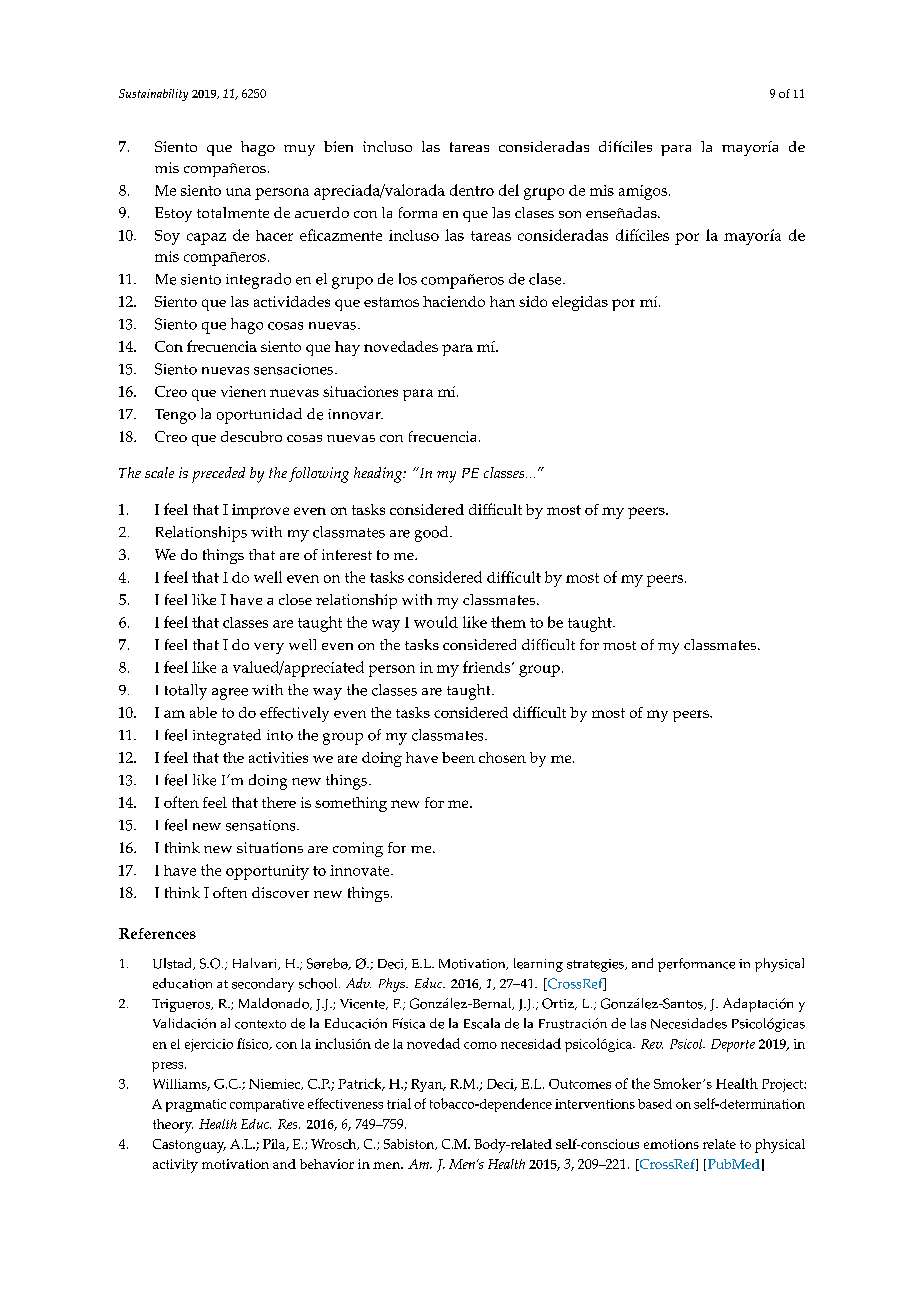 Image resolution: width=924 pixels, height=1308 pixels. Describe the element at coordinates (508, 622) in the screenshot. I see `them` at that location.
